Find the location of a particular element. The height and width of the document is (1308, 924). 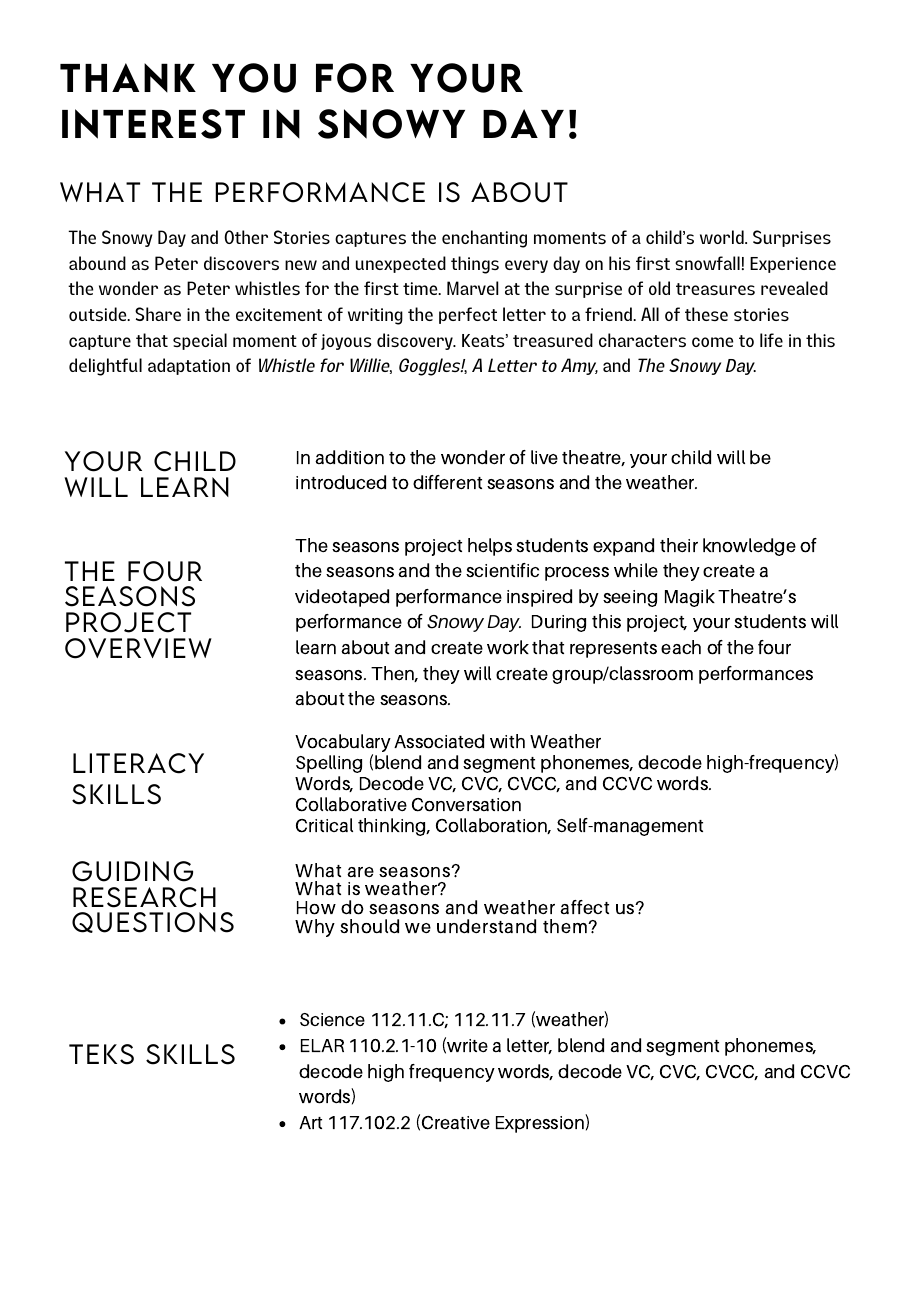

different is located at coordinates (447, 482).
